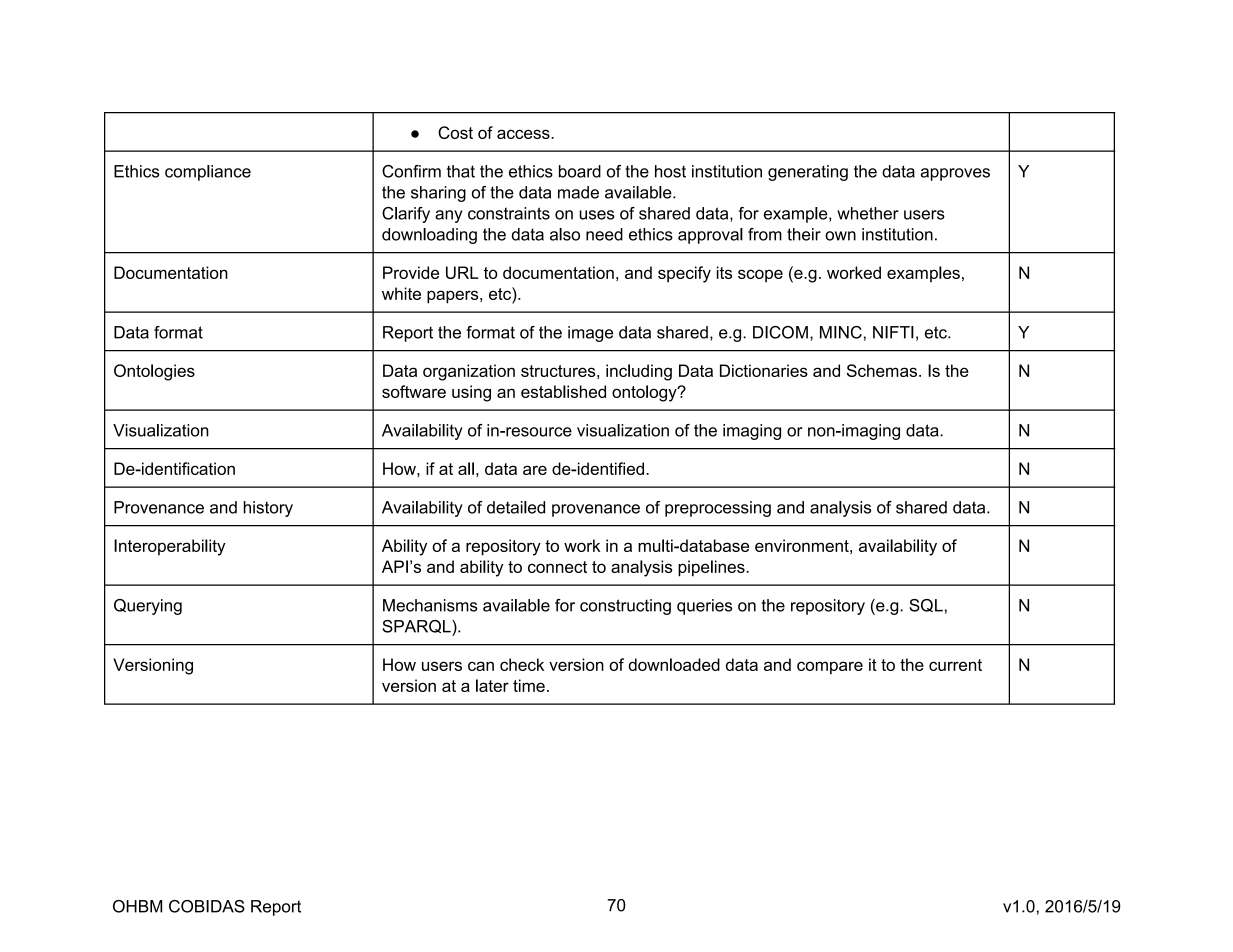 The width and height of the page is (1233, 952). I want to click on URL, so click(462, 272).
